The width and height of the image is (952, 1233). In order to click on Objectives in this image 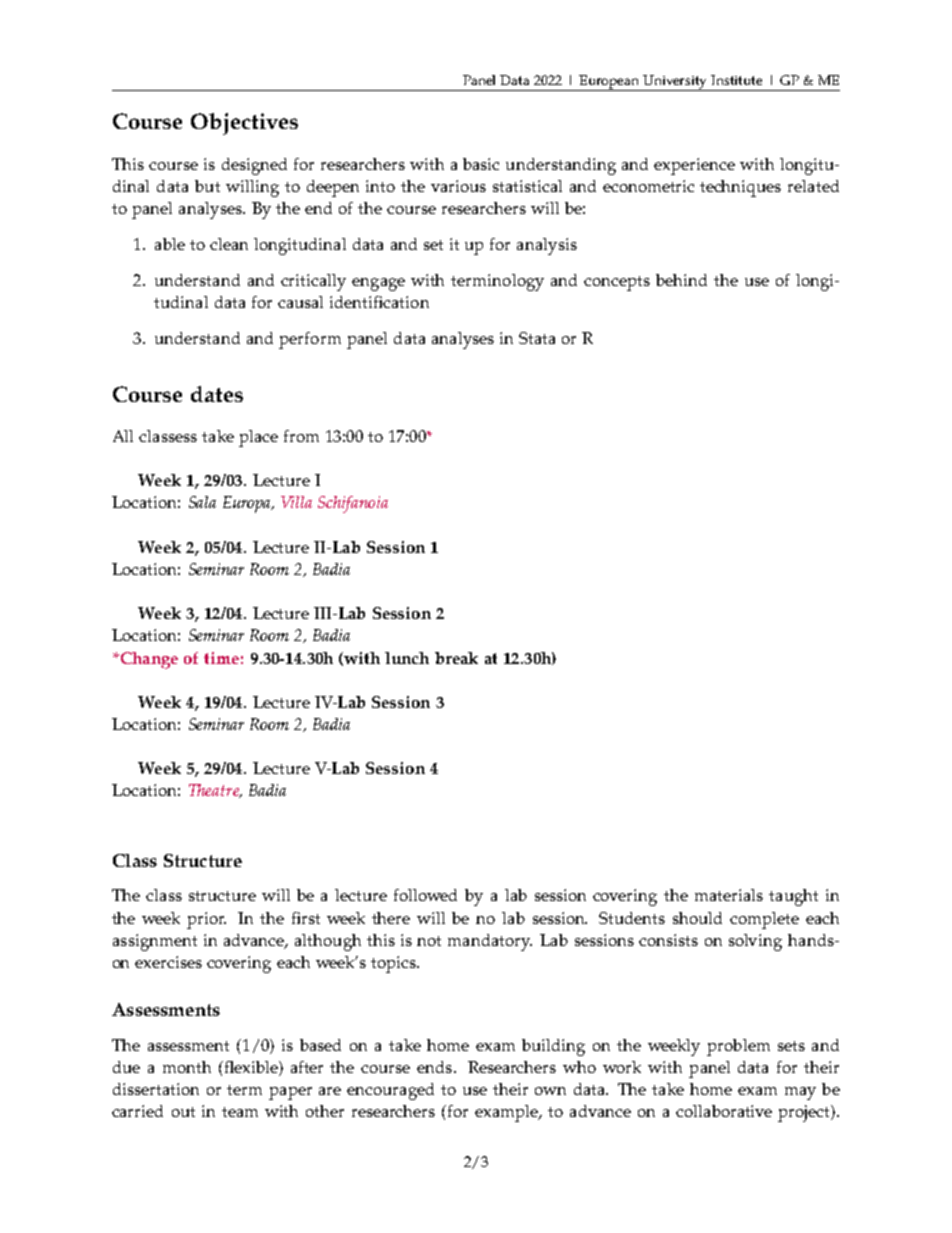, I will do `click(244, 124)`.
